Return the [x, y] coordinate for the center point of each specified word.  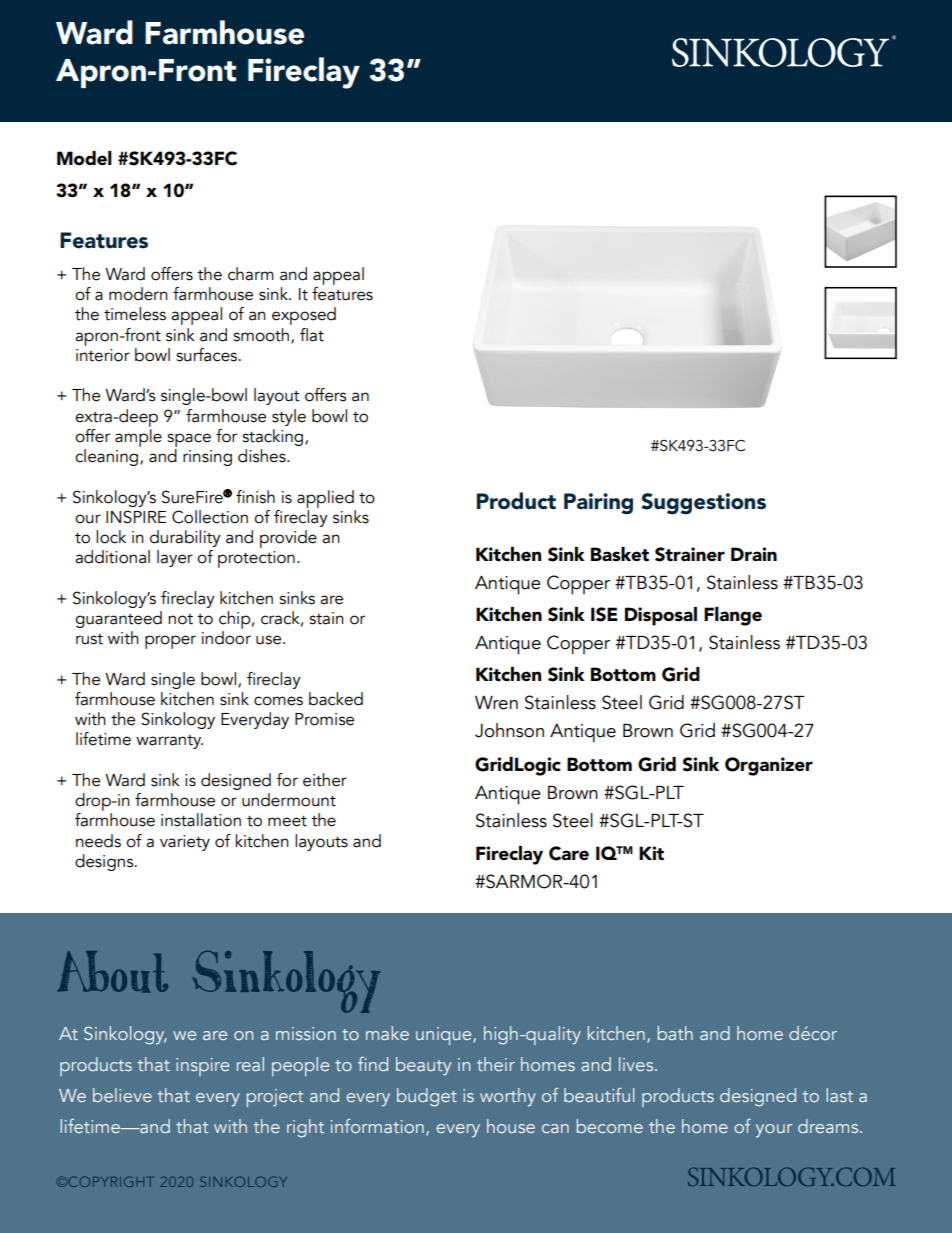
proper [170, 642]
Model [84, 158]
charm [251, 274]
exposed [304, 316]
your [774, 1131]
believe [122, 1095]
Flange [733, 616]
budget [427, 1097]
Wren [496, 703]
